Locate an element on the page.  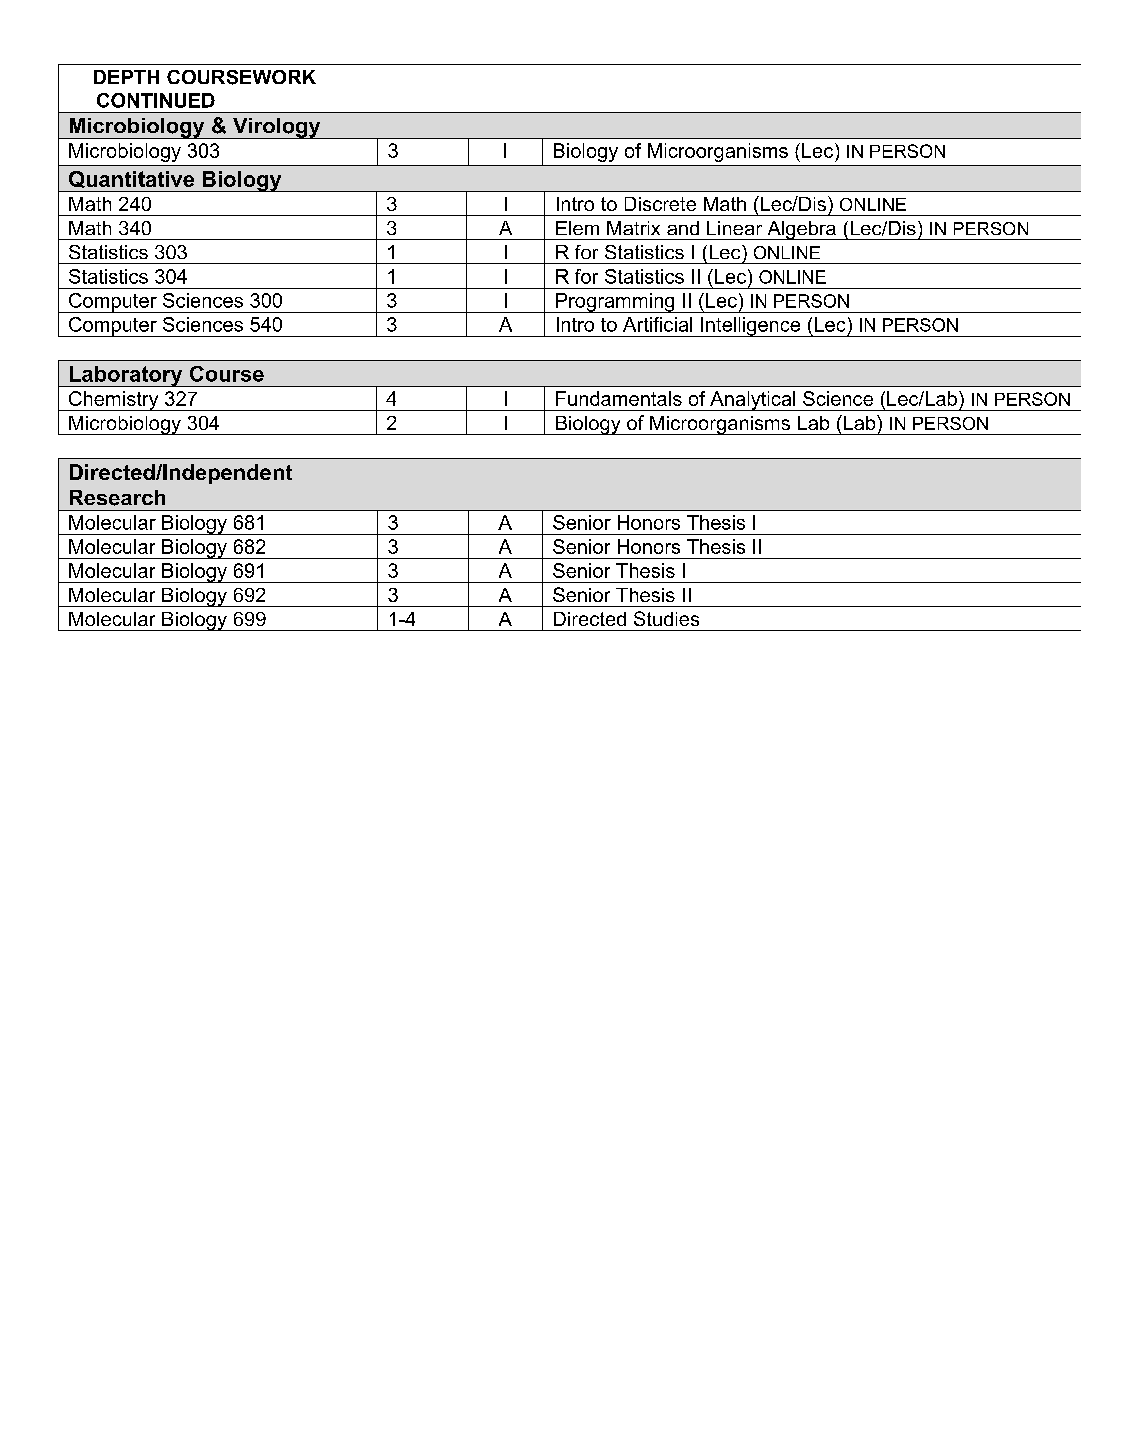
Quantitative is located at coordinates (131, 179).
